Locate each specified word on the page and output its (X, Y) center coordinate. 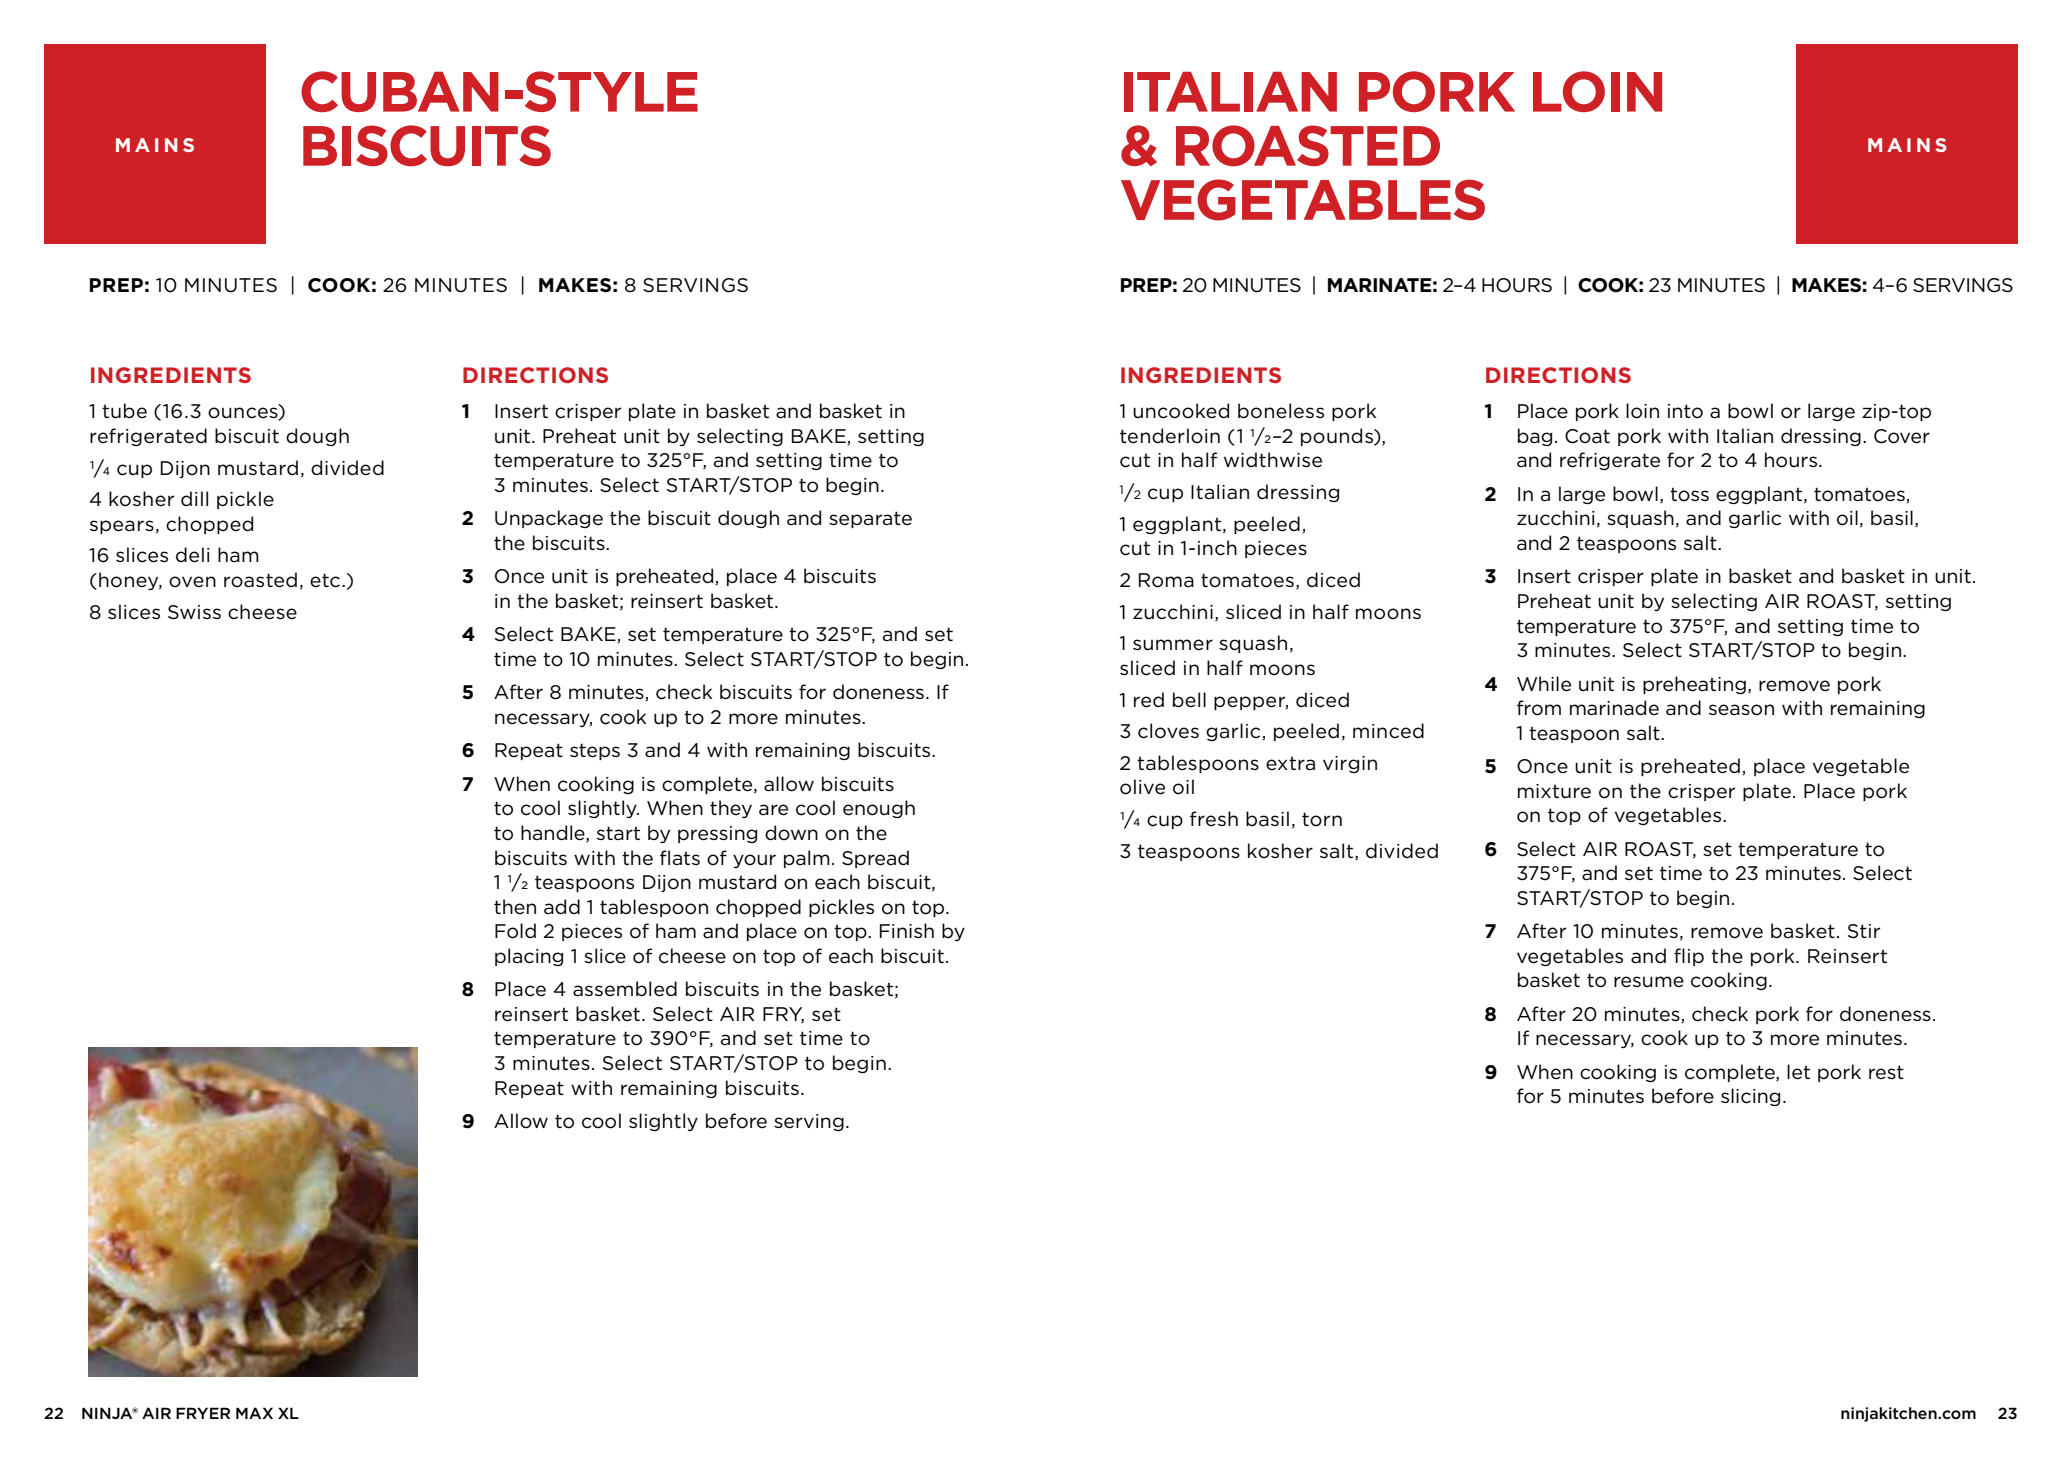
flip (1689, 957)
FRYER (203, 1413)
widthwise (1273, 460)
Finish (907, 930)
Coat (1587, 436)
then (515, 906)
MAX (254, 1413)
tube (124, 411)
